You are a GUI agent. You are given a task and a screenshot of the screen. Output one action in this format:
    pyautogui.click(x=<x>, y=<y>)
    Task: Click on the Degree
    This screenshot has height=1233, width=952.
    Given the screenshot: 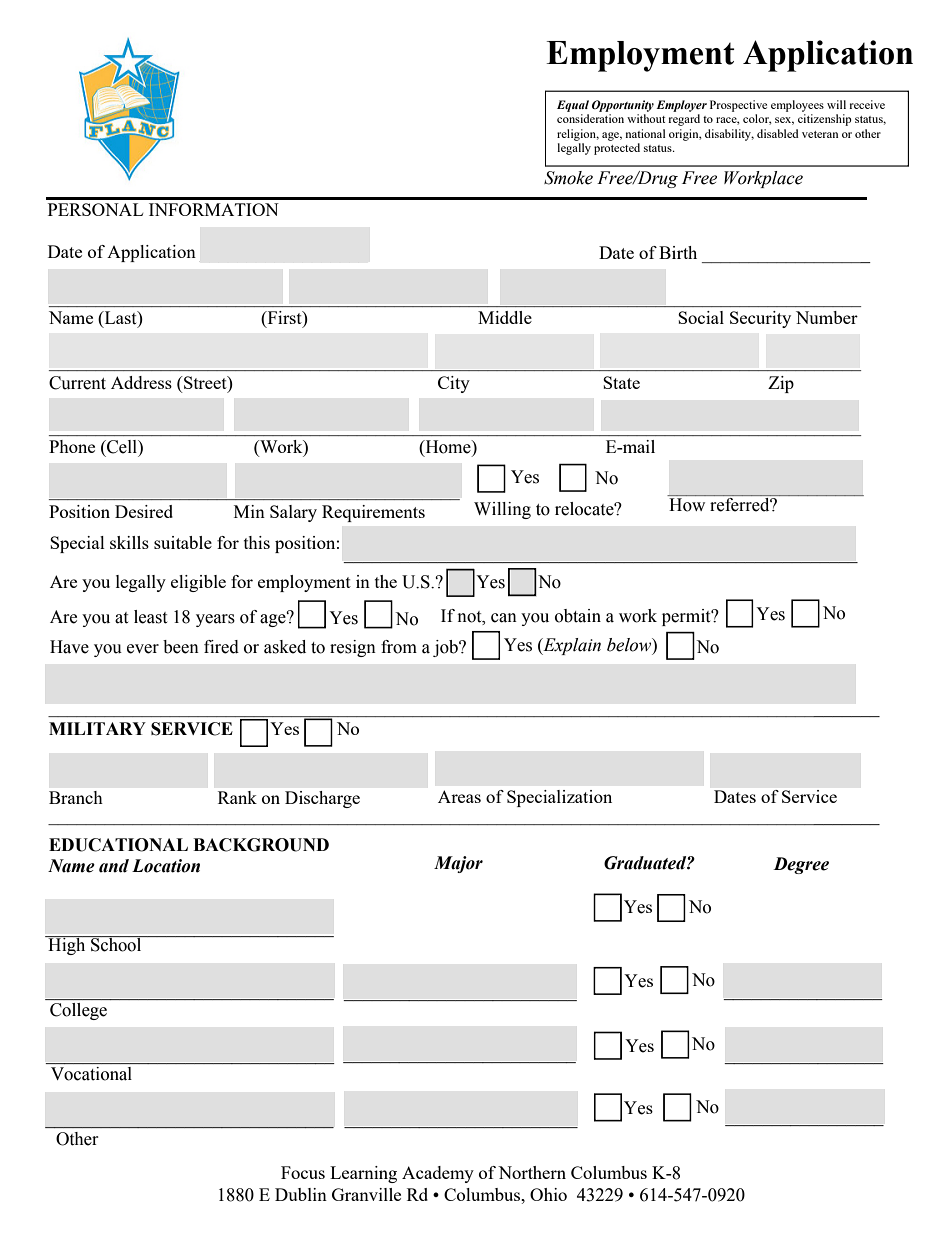 What is the action you would take?
    pyautogui.click(x=801, y=865)
